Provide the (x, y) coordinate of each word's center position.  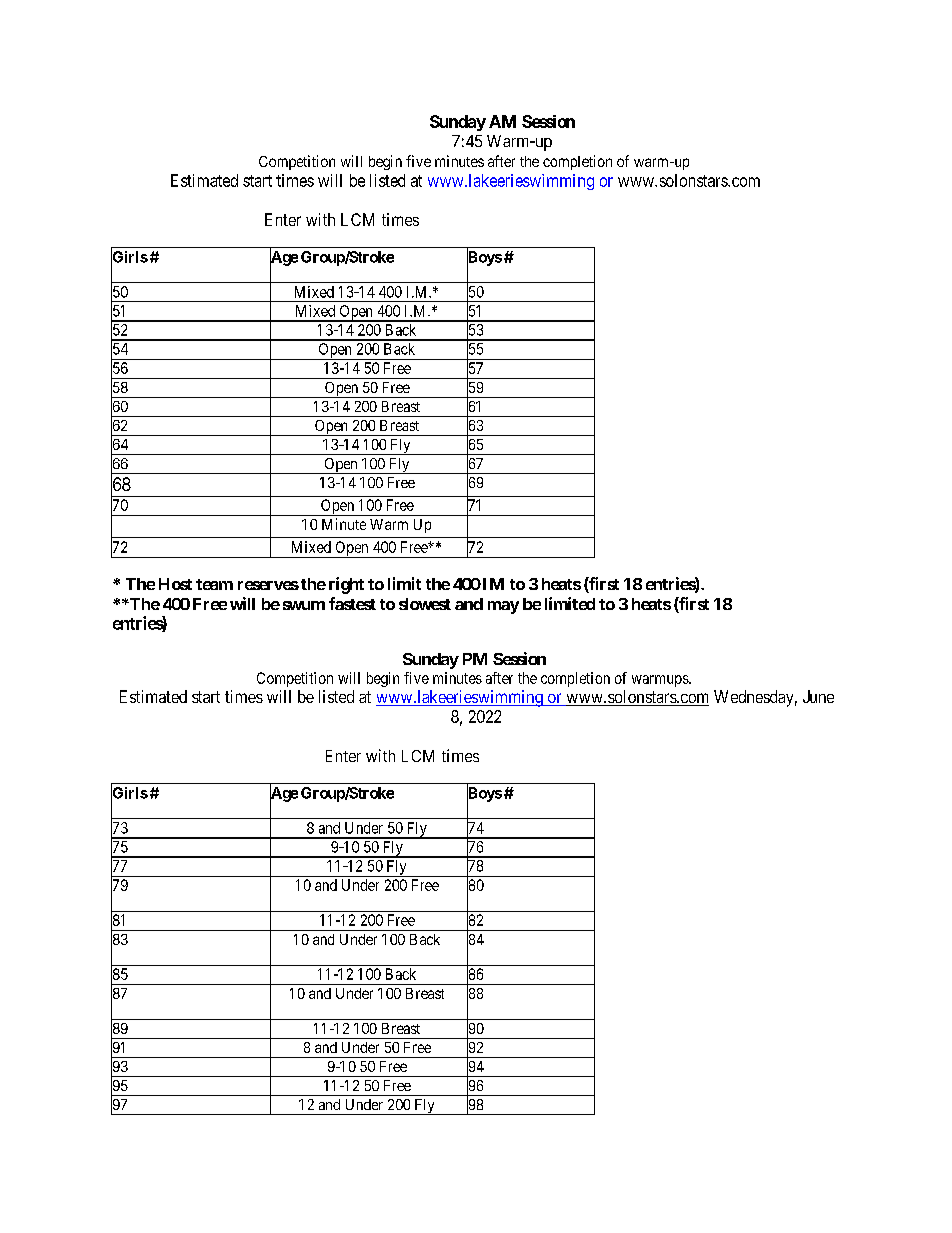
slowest (425, 604)
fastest (352, 603)
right (346, 585)
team (214, 584)
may (503, 607)
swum (304, 605)
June (818, 696)
